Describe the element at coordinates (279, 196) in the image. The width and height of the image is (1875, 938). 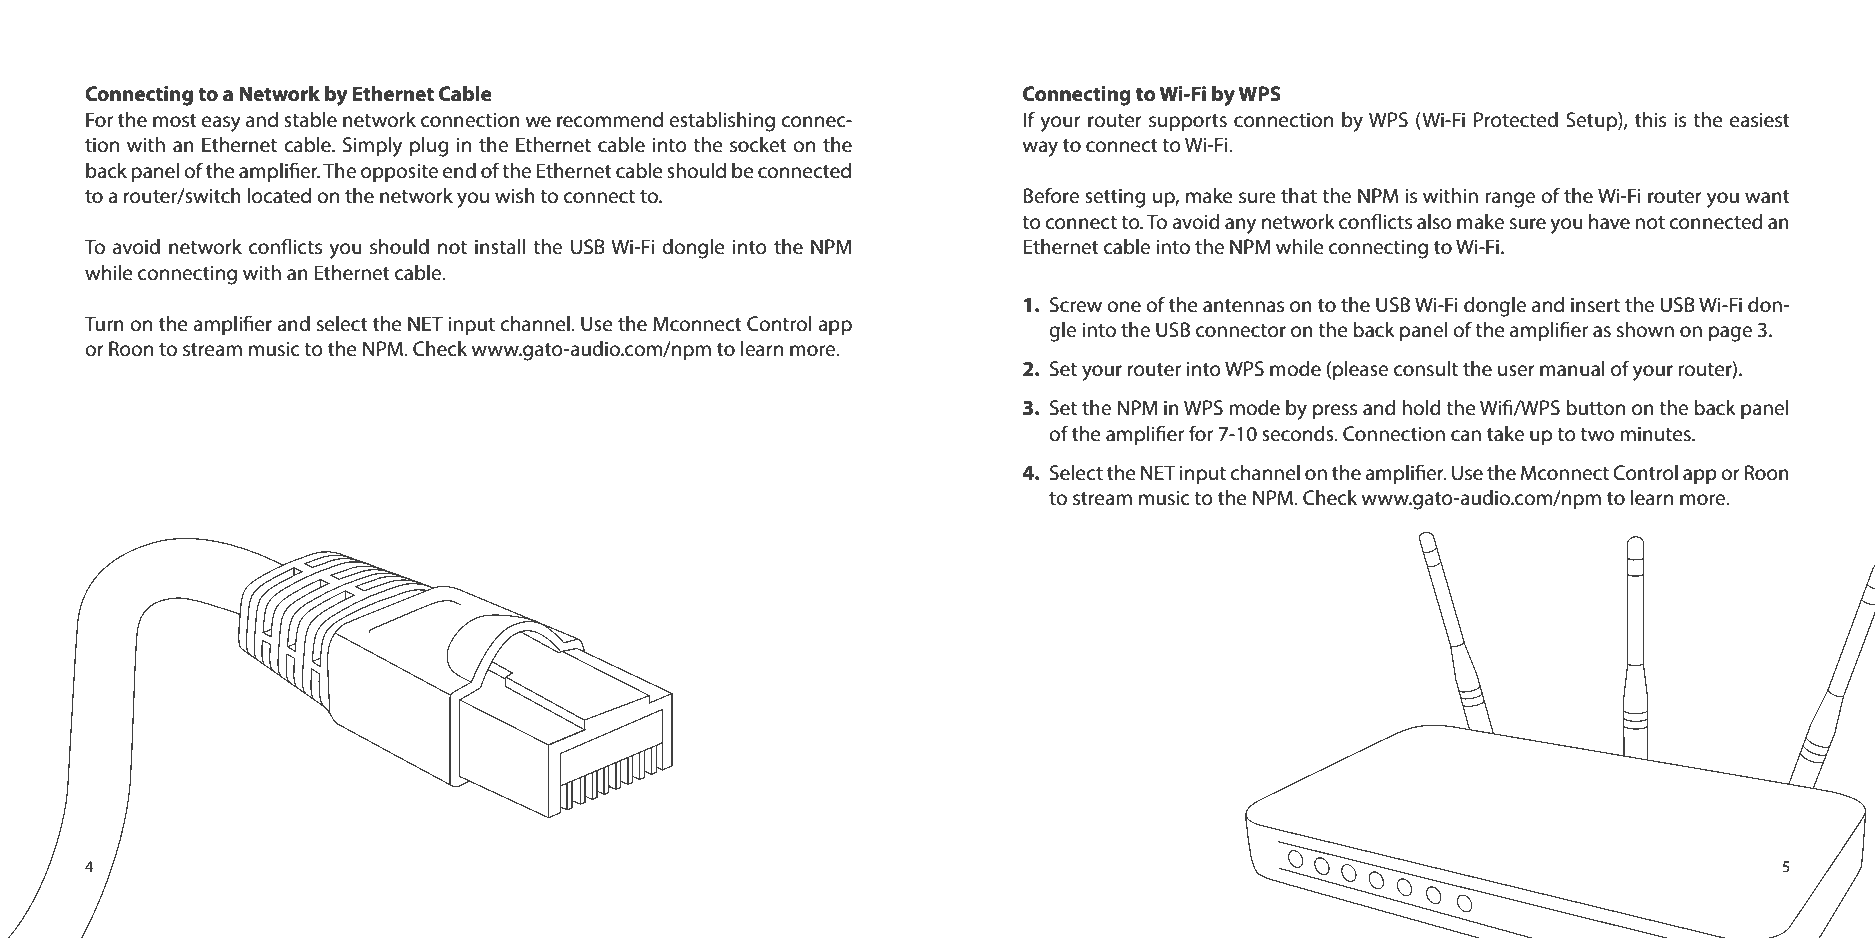
I see `located` at that location.
